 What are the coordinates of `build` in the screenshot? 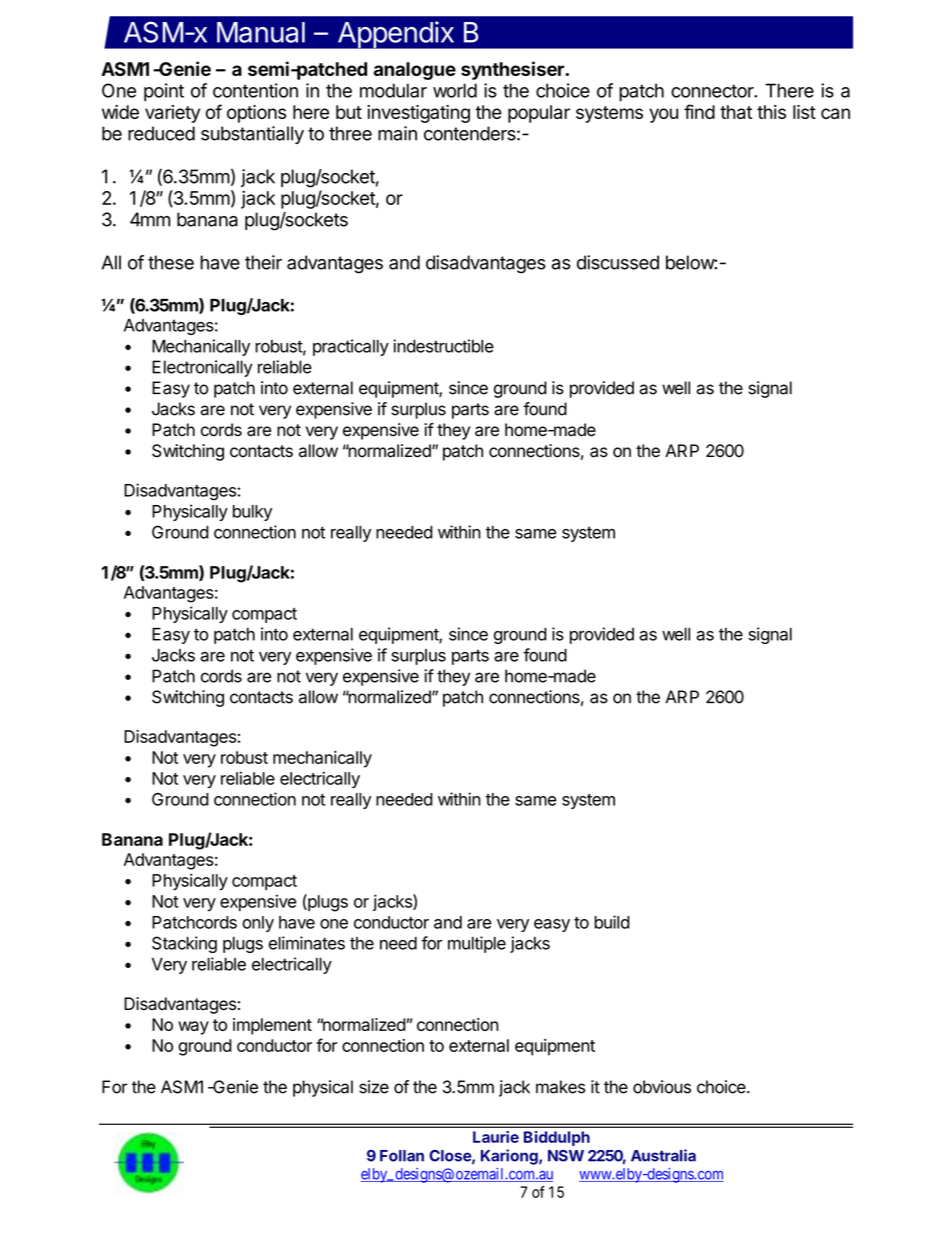 It's located at (612, 922).
